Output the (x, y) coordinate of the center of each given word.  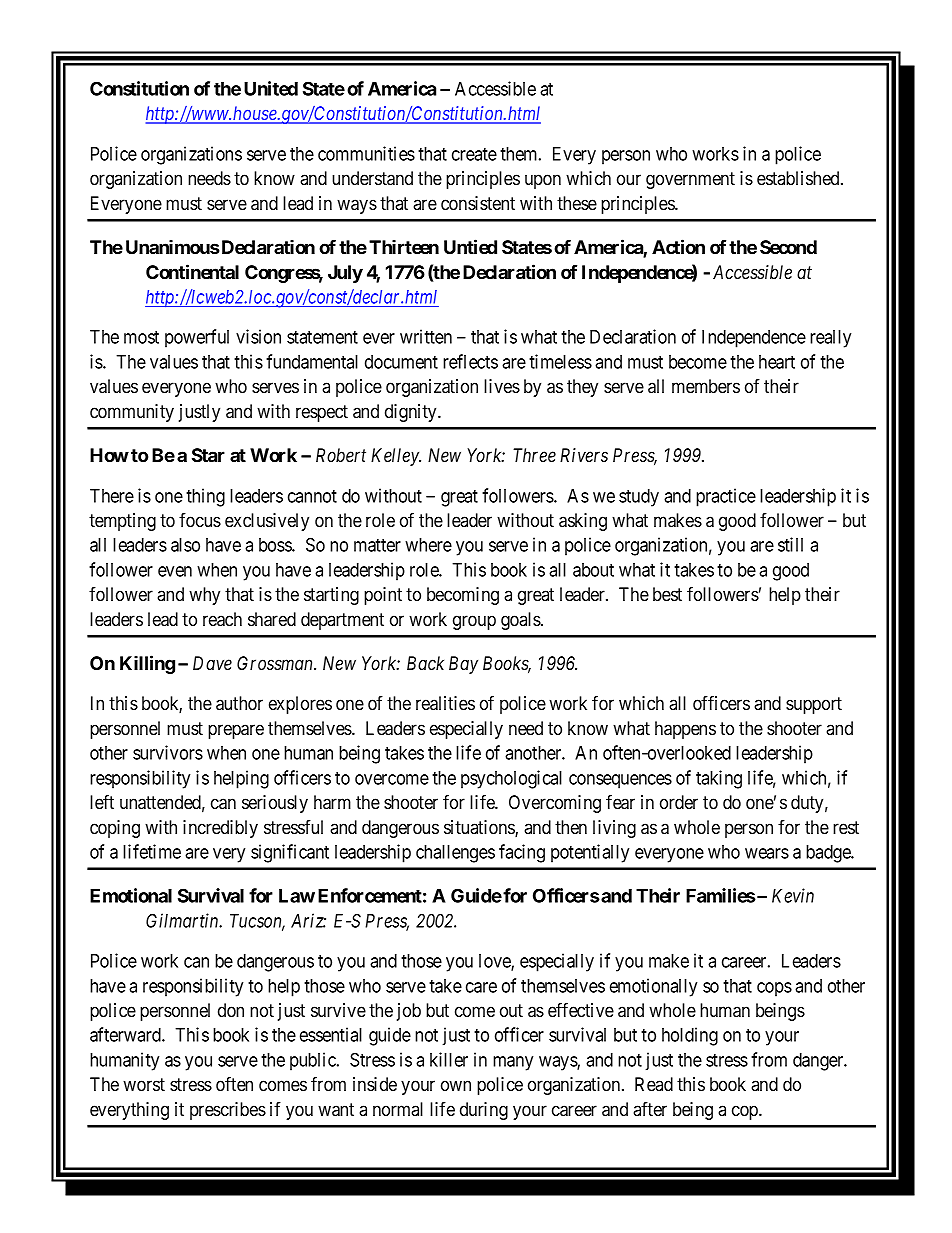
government (690, 180)
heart (777, 362)
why (204, 596)
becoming (463, 596)
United (271, 88)
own (456, 1085)
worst (144, 1085)
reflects (470, 361)
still (790, 544)
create (474, 154)
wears (767, 853)
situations (480, 828)
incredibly (220, 829)
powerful (197, 338)
